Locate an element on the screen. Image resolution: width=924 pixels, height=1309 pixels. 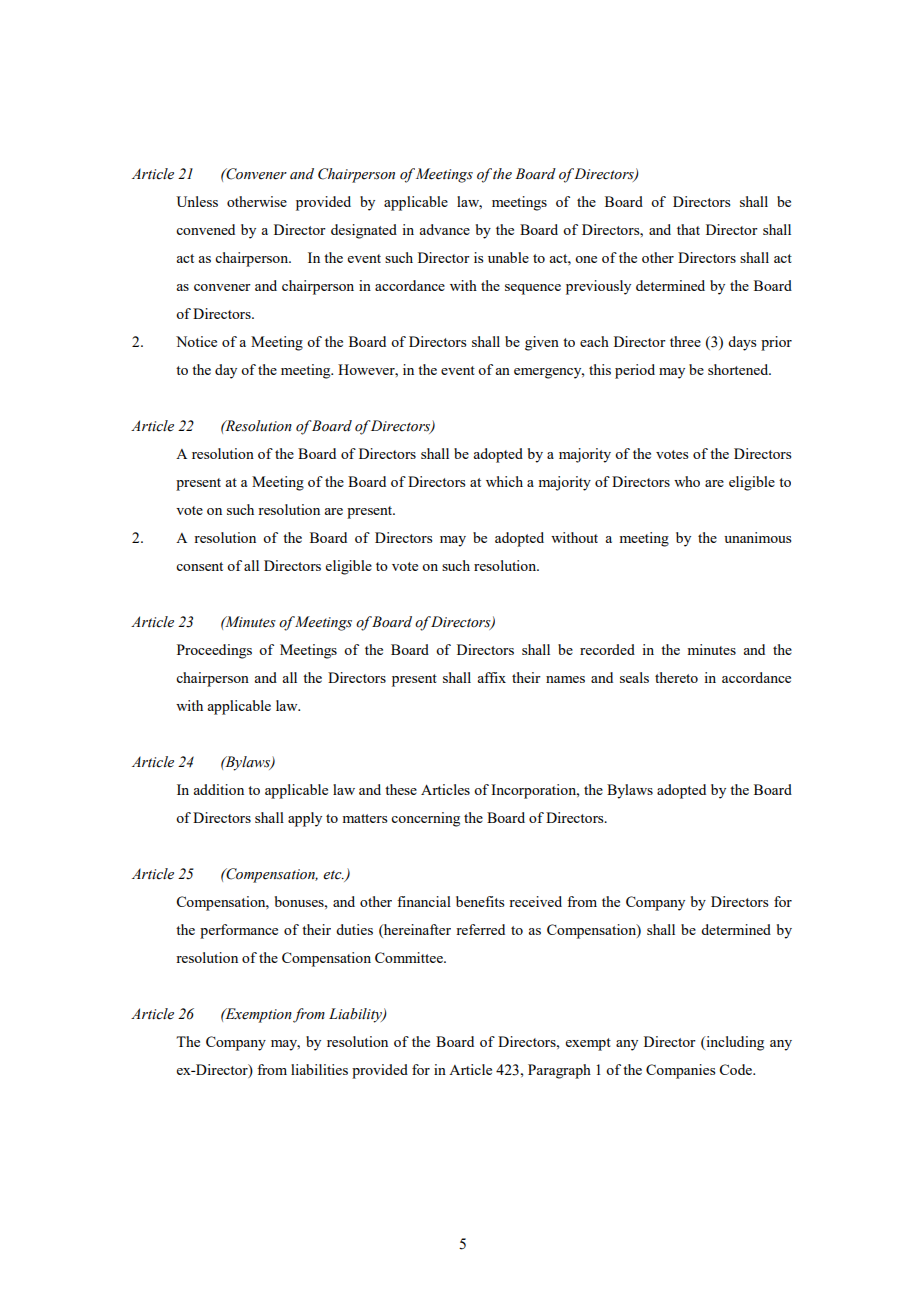
consent is located at coordinates (199, 566).
